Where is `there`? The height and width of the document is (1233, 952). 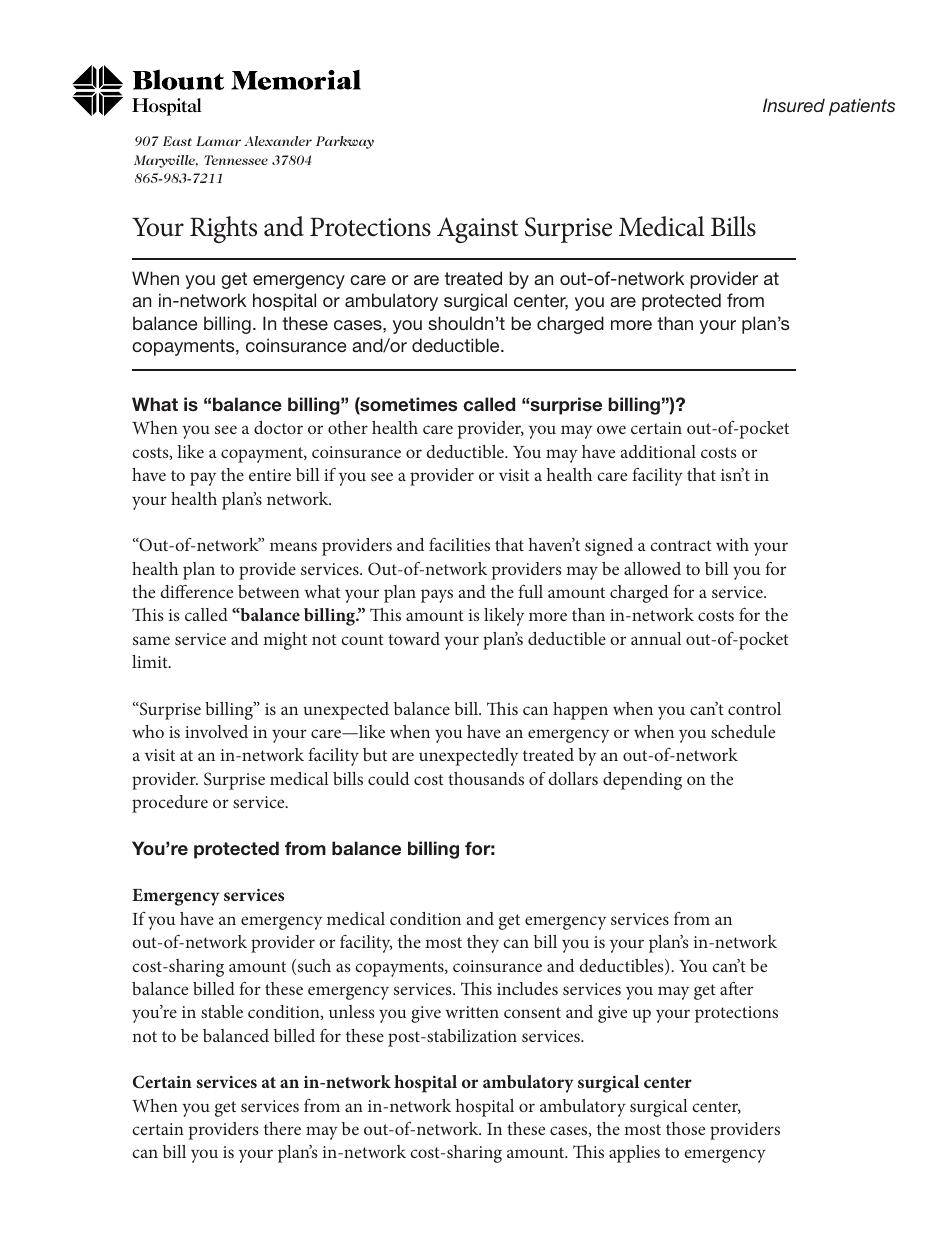
there is located at coordinates (282, 1128).
